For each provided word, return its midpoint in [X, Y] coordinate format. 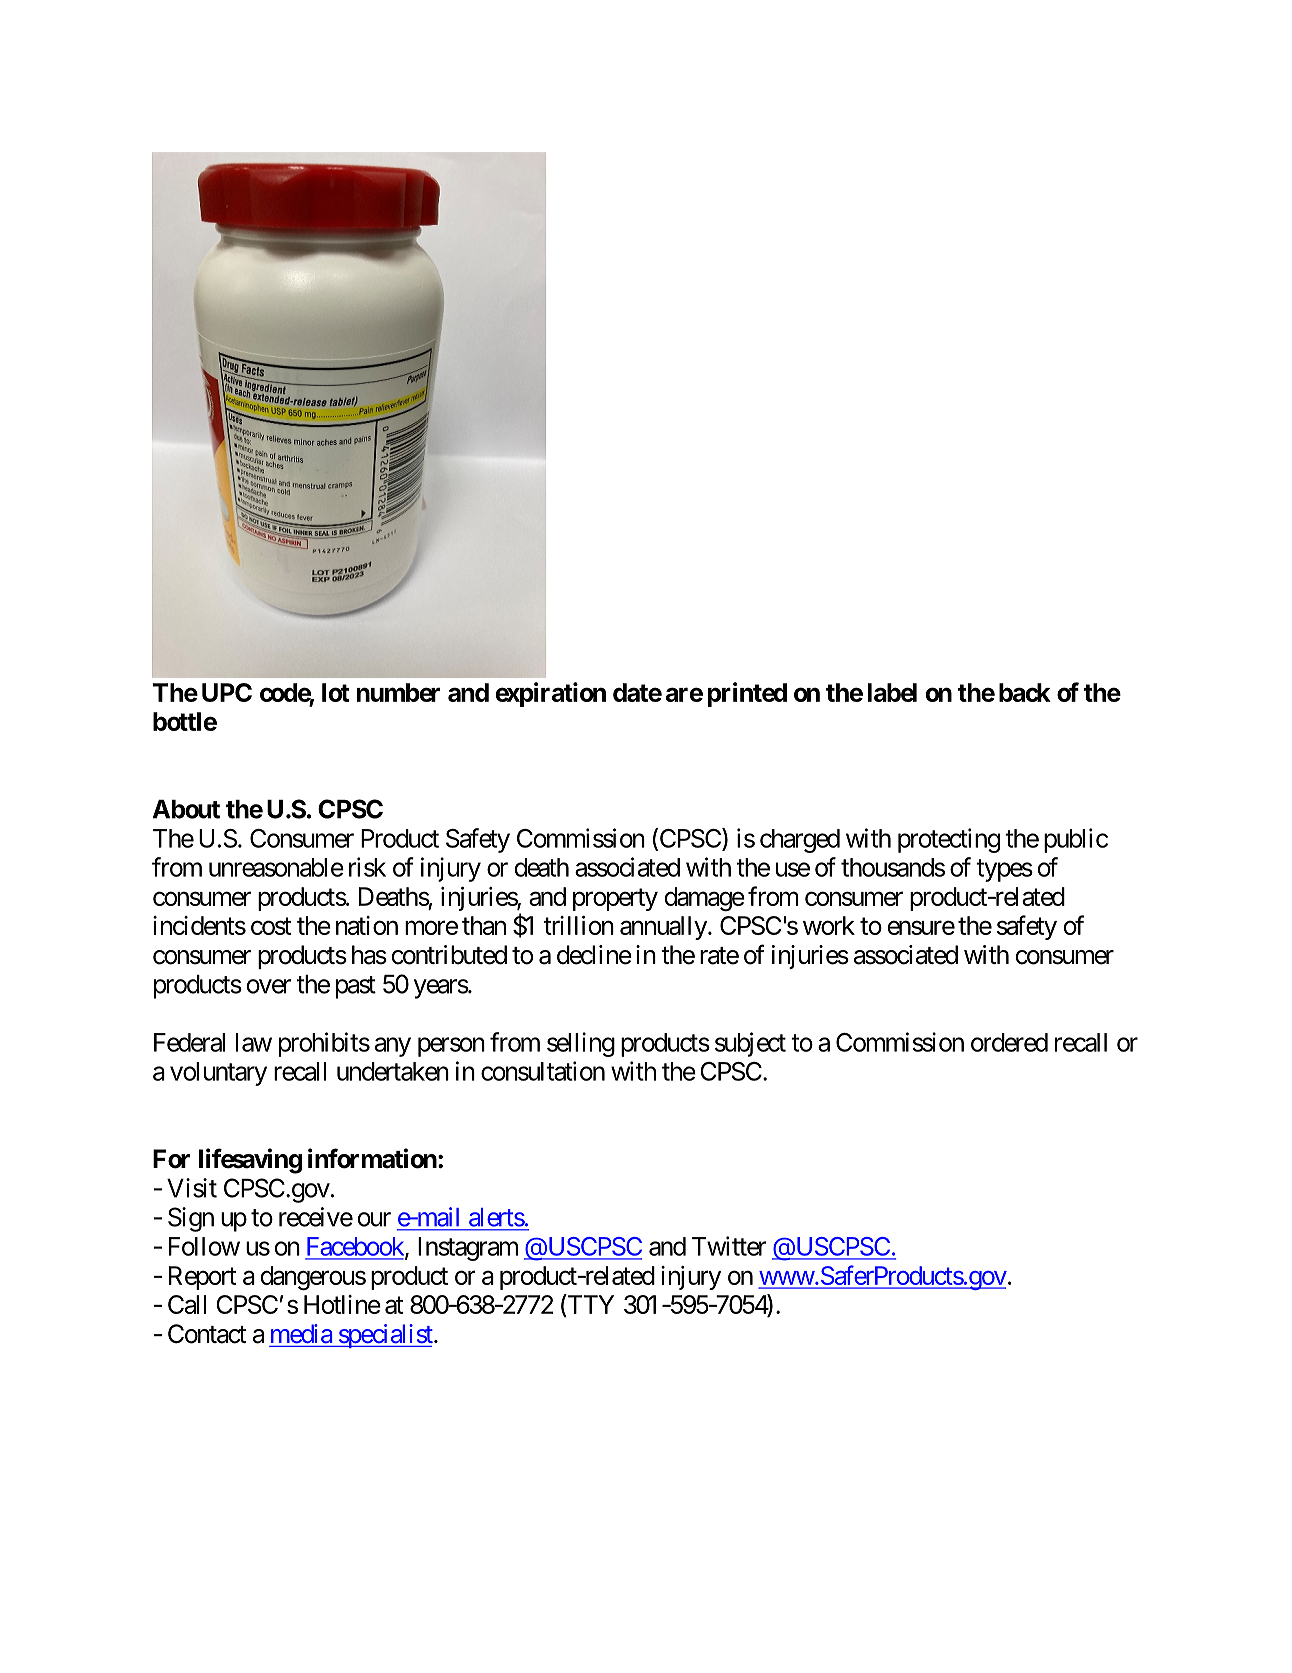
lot [335, 692]
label [892, 692]
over [269, 986]
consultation [543, 1071]
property [615, 900]
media [301, 1333]
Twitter [729, 1246]
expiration [551, 694]
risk [367, 867]
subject [750, 1044]
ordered [1009, 1042]
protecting [949, 840]
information [372, 1158]
